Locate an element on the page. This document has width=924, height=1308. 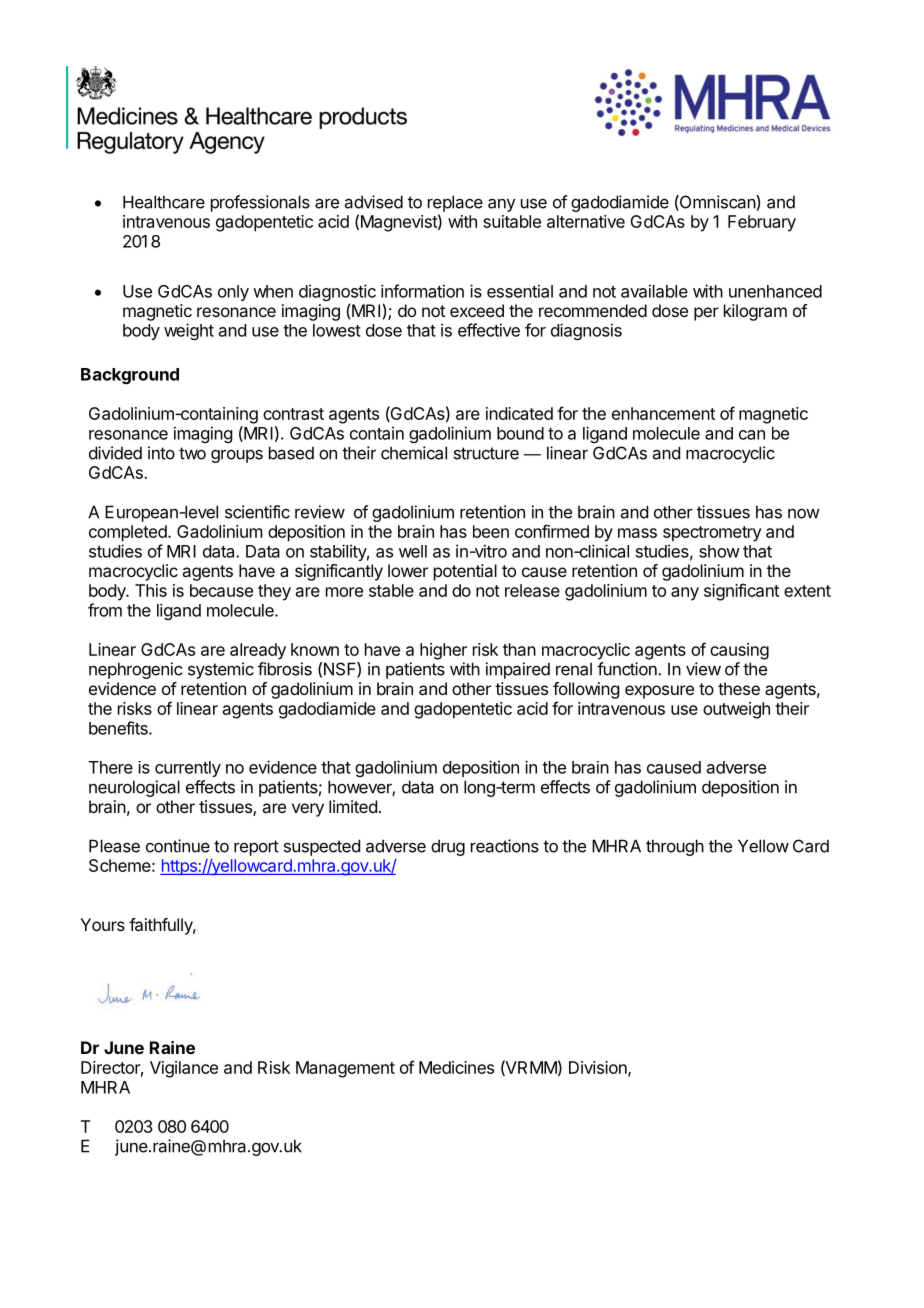
replace is located at coordinates (455, 203).
